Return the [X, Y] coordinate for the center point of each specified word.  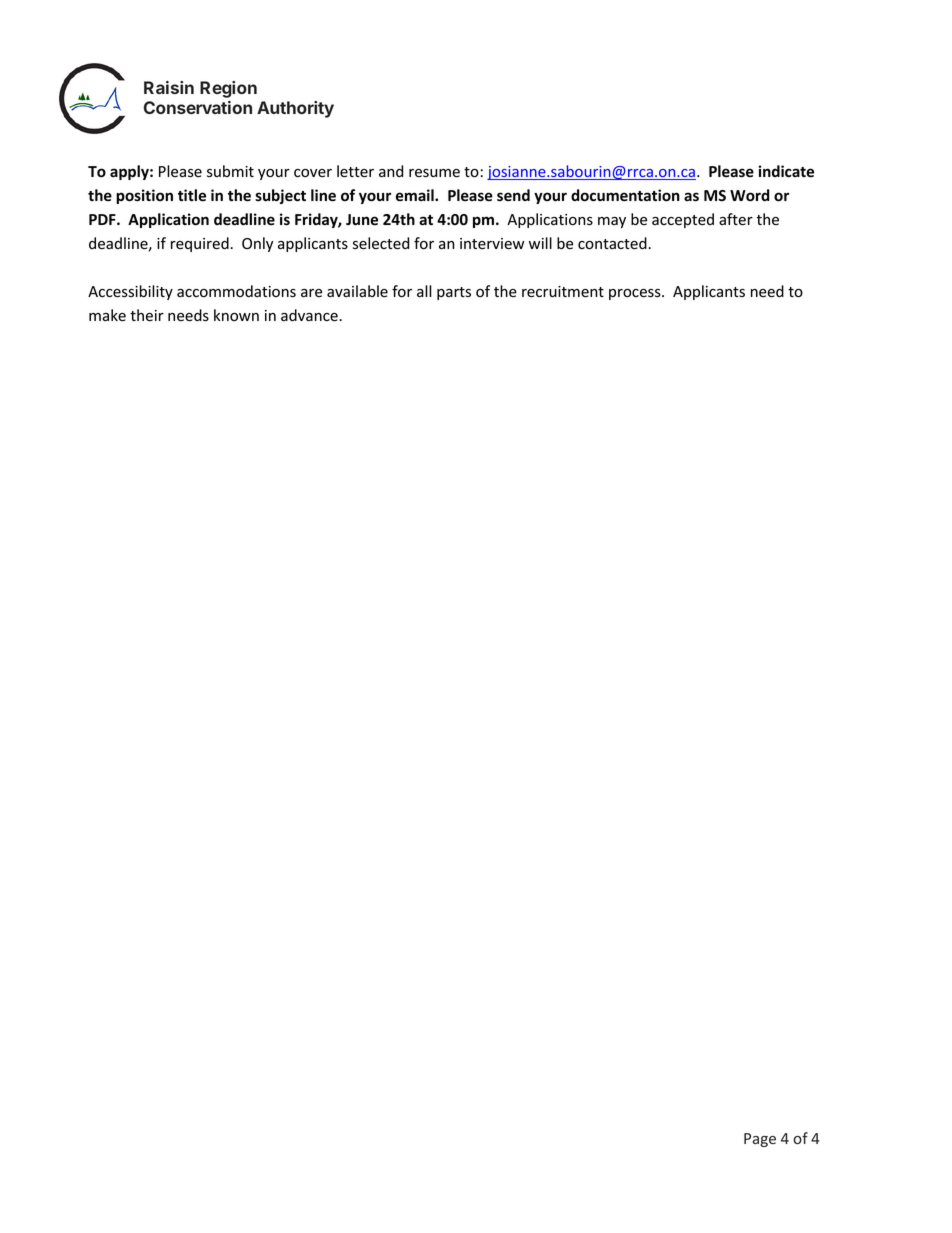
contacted [613, 243]
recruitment [563, 292]
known [236, 315]
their [147, 315]
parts [454, 293]
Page [760, 1140]
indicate [786, 171]
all [424, 291]
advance [310, 315]
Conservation [197, 107]
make [107, 315]
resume [434, 173]
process [636, 294]
